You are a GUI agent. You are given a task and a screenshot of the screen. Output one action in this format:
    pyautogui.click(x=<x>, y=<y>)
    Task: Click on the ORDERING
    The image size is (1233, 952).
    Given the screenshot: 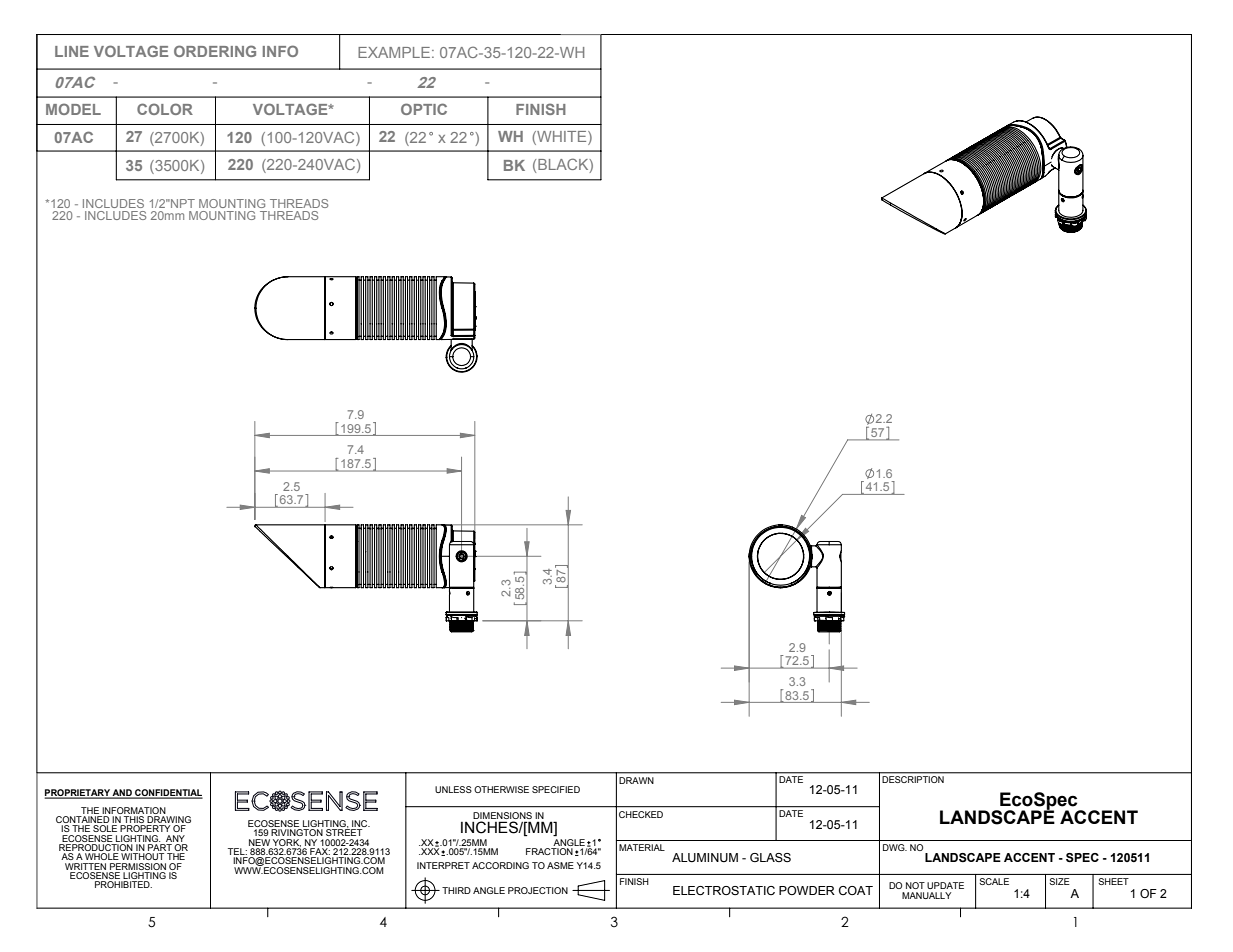 What is the action you would take?
    pyautogui.click(x=215, y=51)
